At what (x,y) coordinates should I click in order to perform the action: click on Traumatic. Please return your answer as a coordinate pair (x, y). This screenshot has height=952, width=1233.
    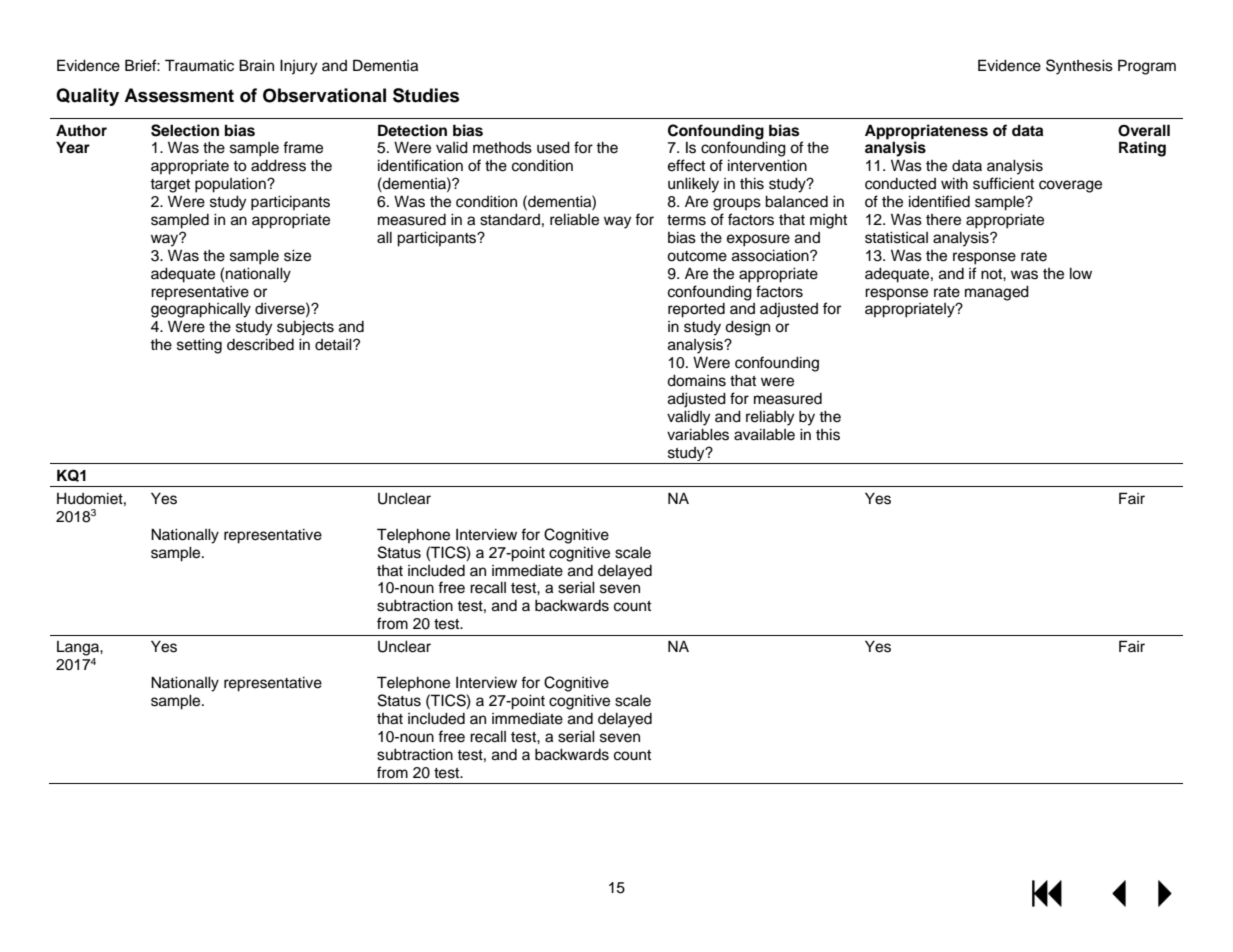
    Looking at the image, I should click on (199, 65).
